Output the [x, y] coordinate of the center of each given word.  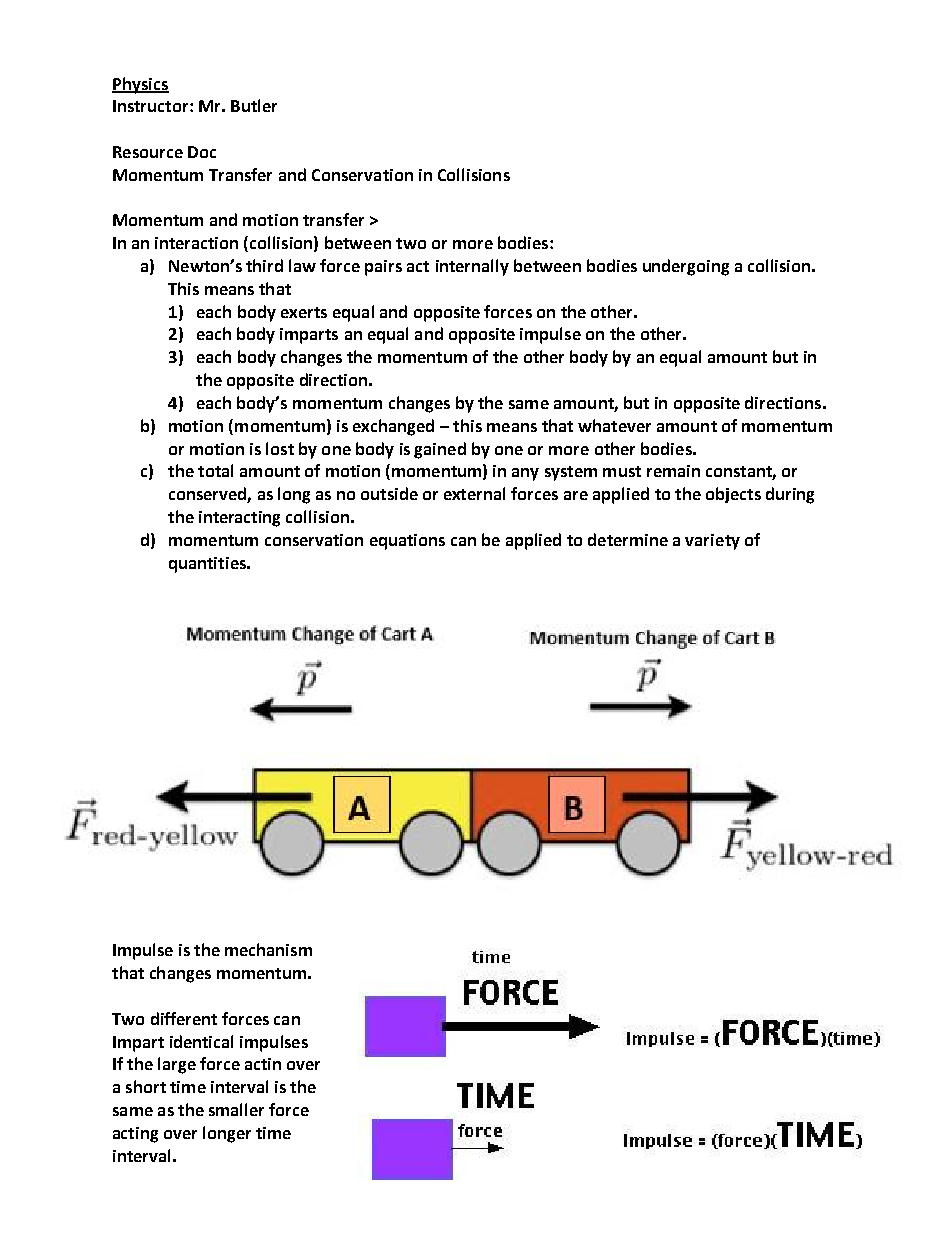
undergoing [686, 267]
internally [472, 267]
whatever [614, 425]
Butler [254, 105]
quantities [208, 565]
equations [407, 542]
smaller [236, 1109]
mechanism [268, 949]
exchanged [393, 427]
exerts [304, 312]
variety [712, 542]
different [184, 1018]
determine [628, 539]
